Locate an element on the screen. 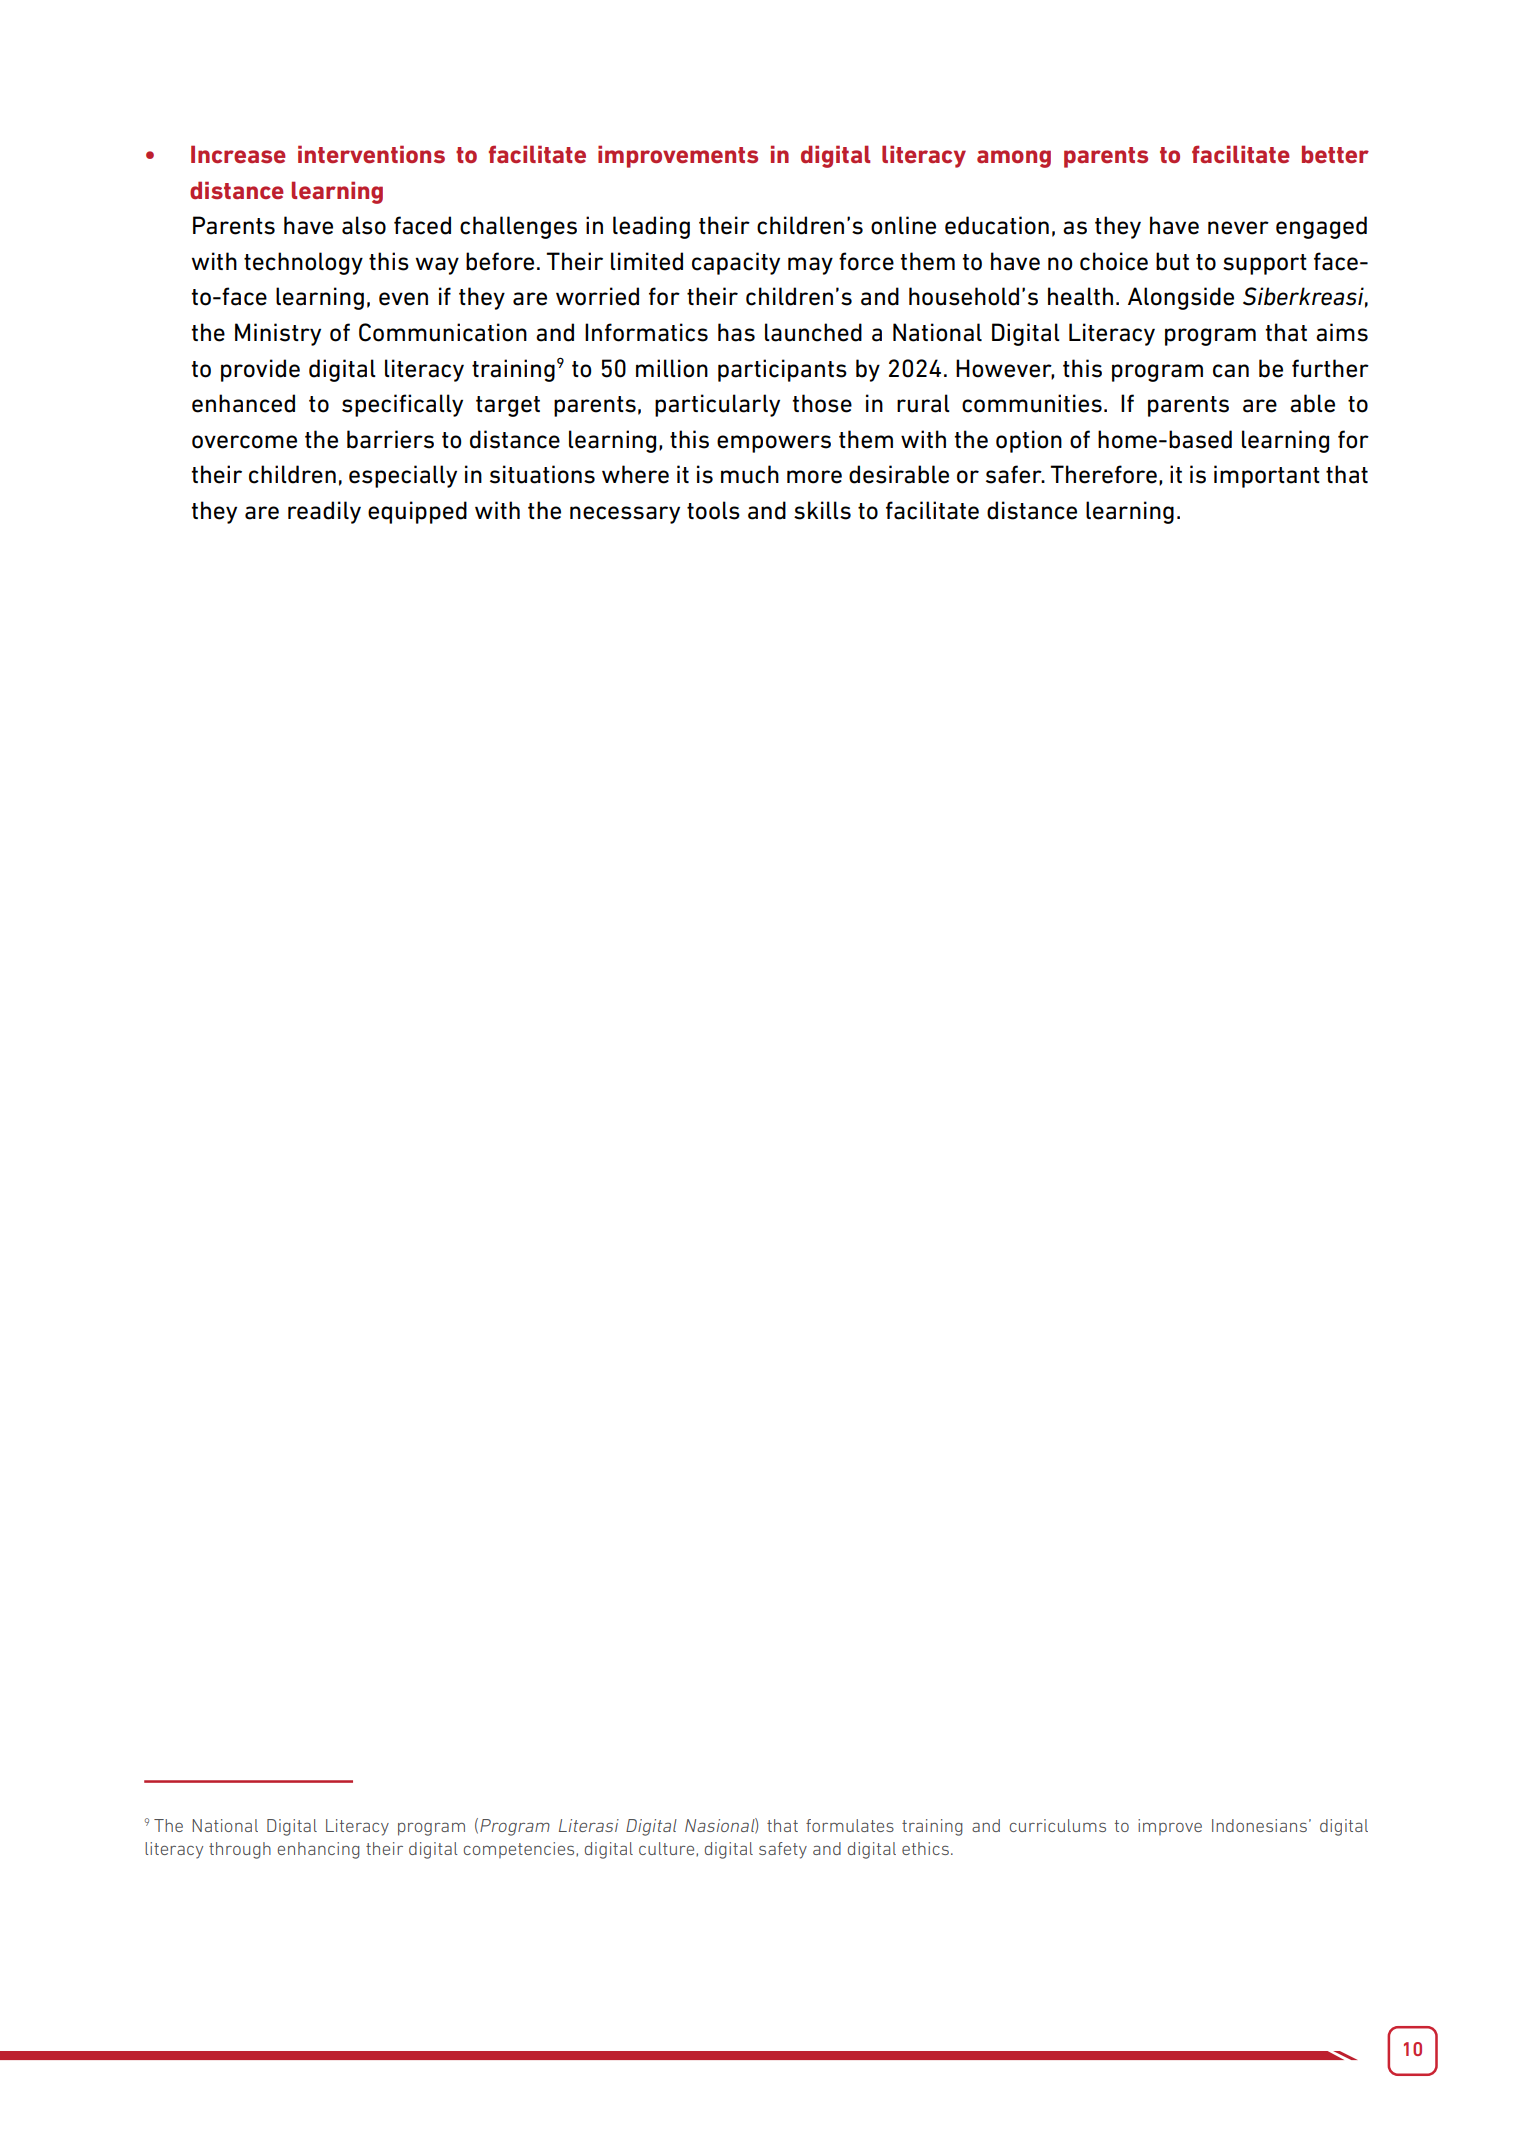 The image size is (1513, 2139). Therefore is located at coordinates (1103, 474).
